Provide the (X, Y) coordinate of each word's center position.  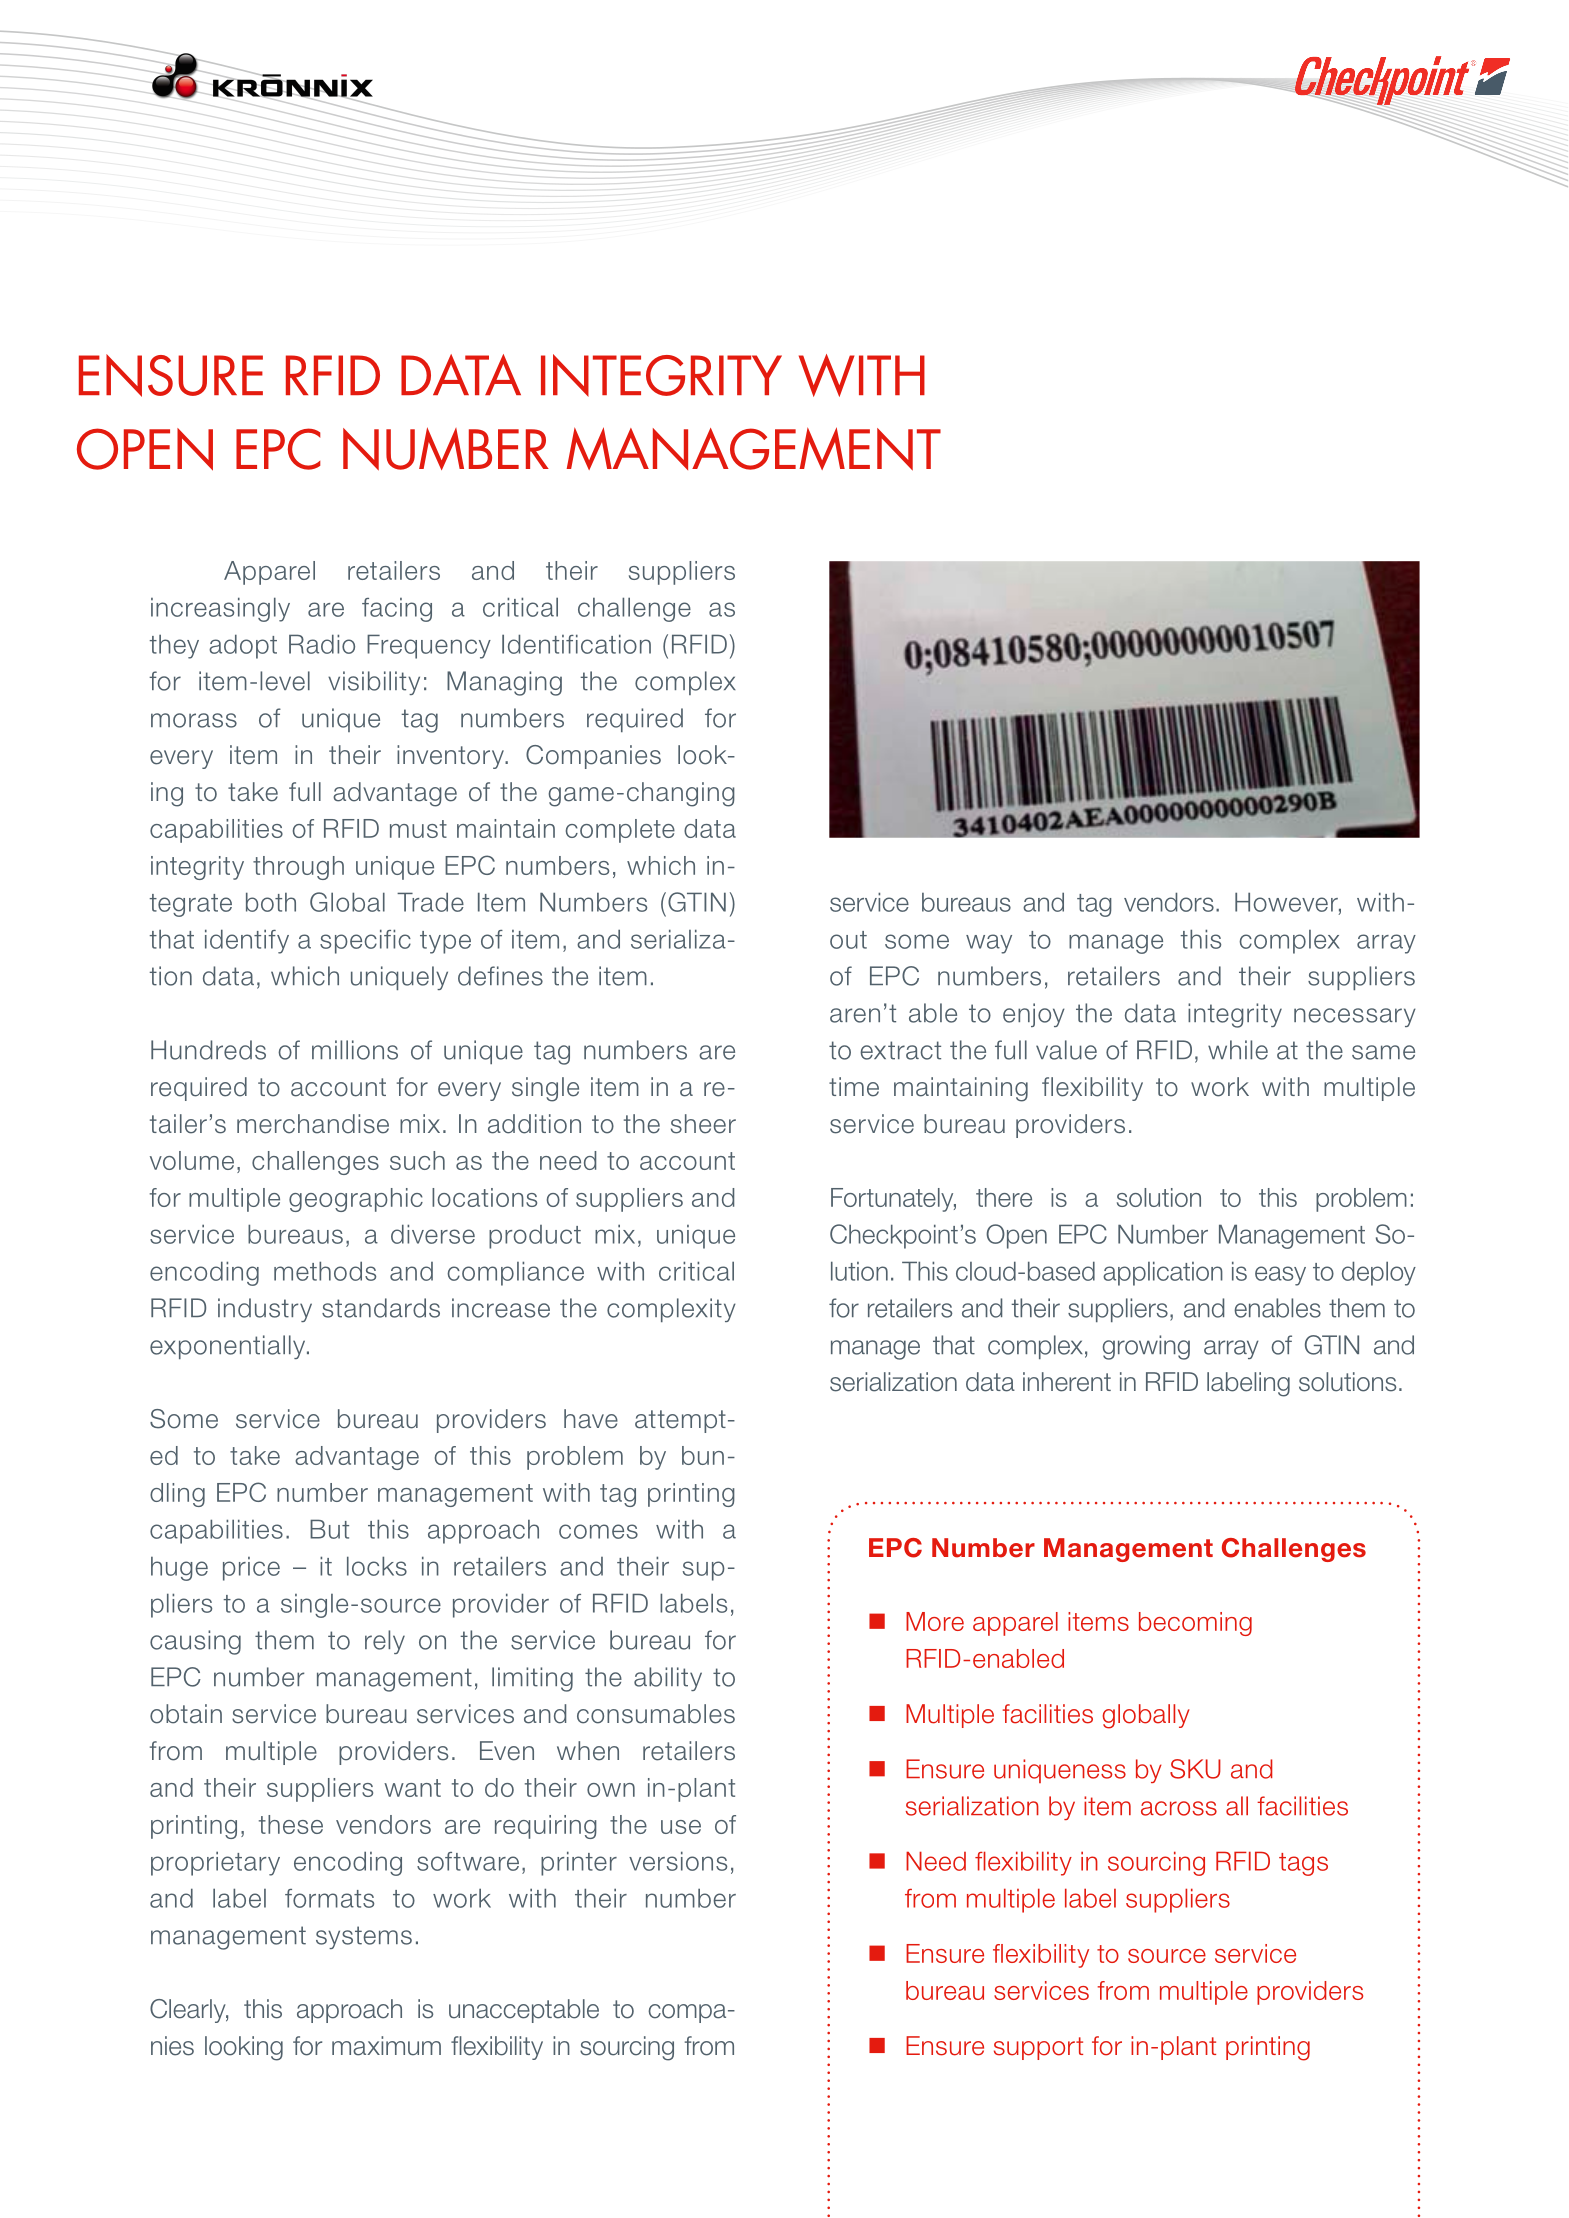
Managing (504, 683)
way (989, 944)
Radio (322, 644)
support (1038, 2048)
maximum (386, 2046)
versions (678, 1861)
